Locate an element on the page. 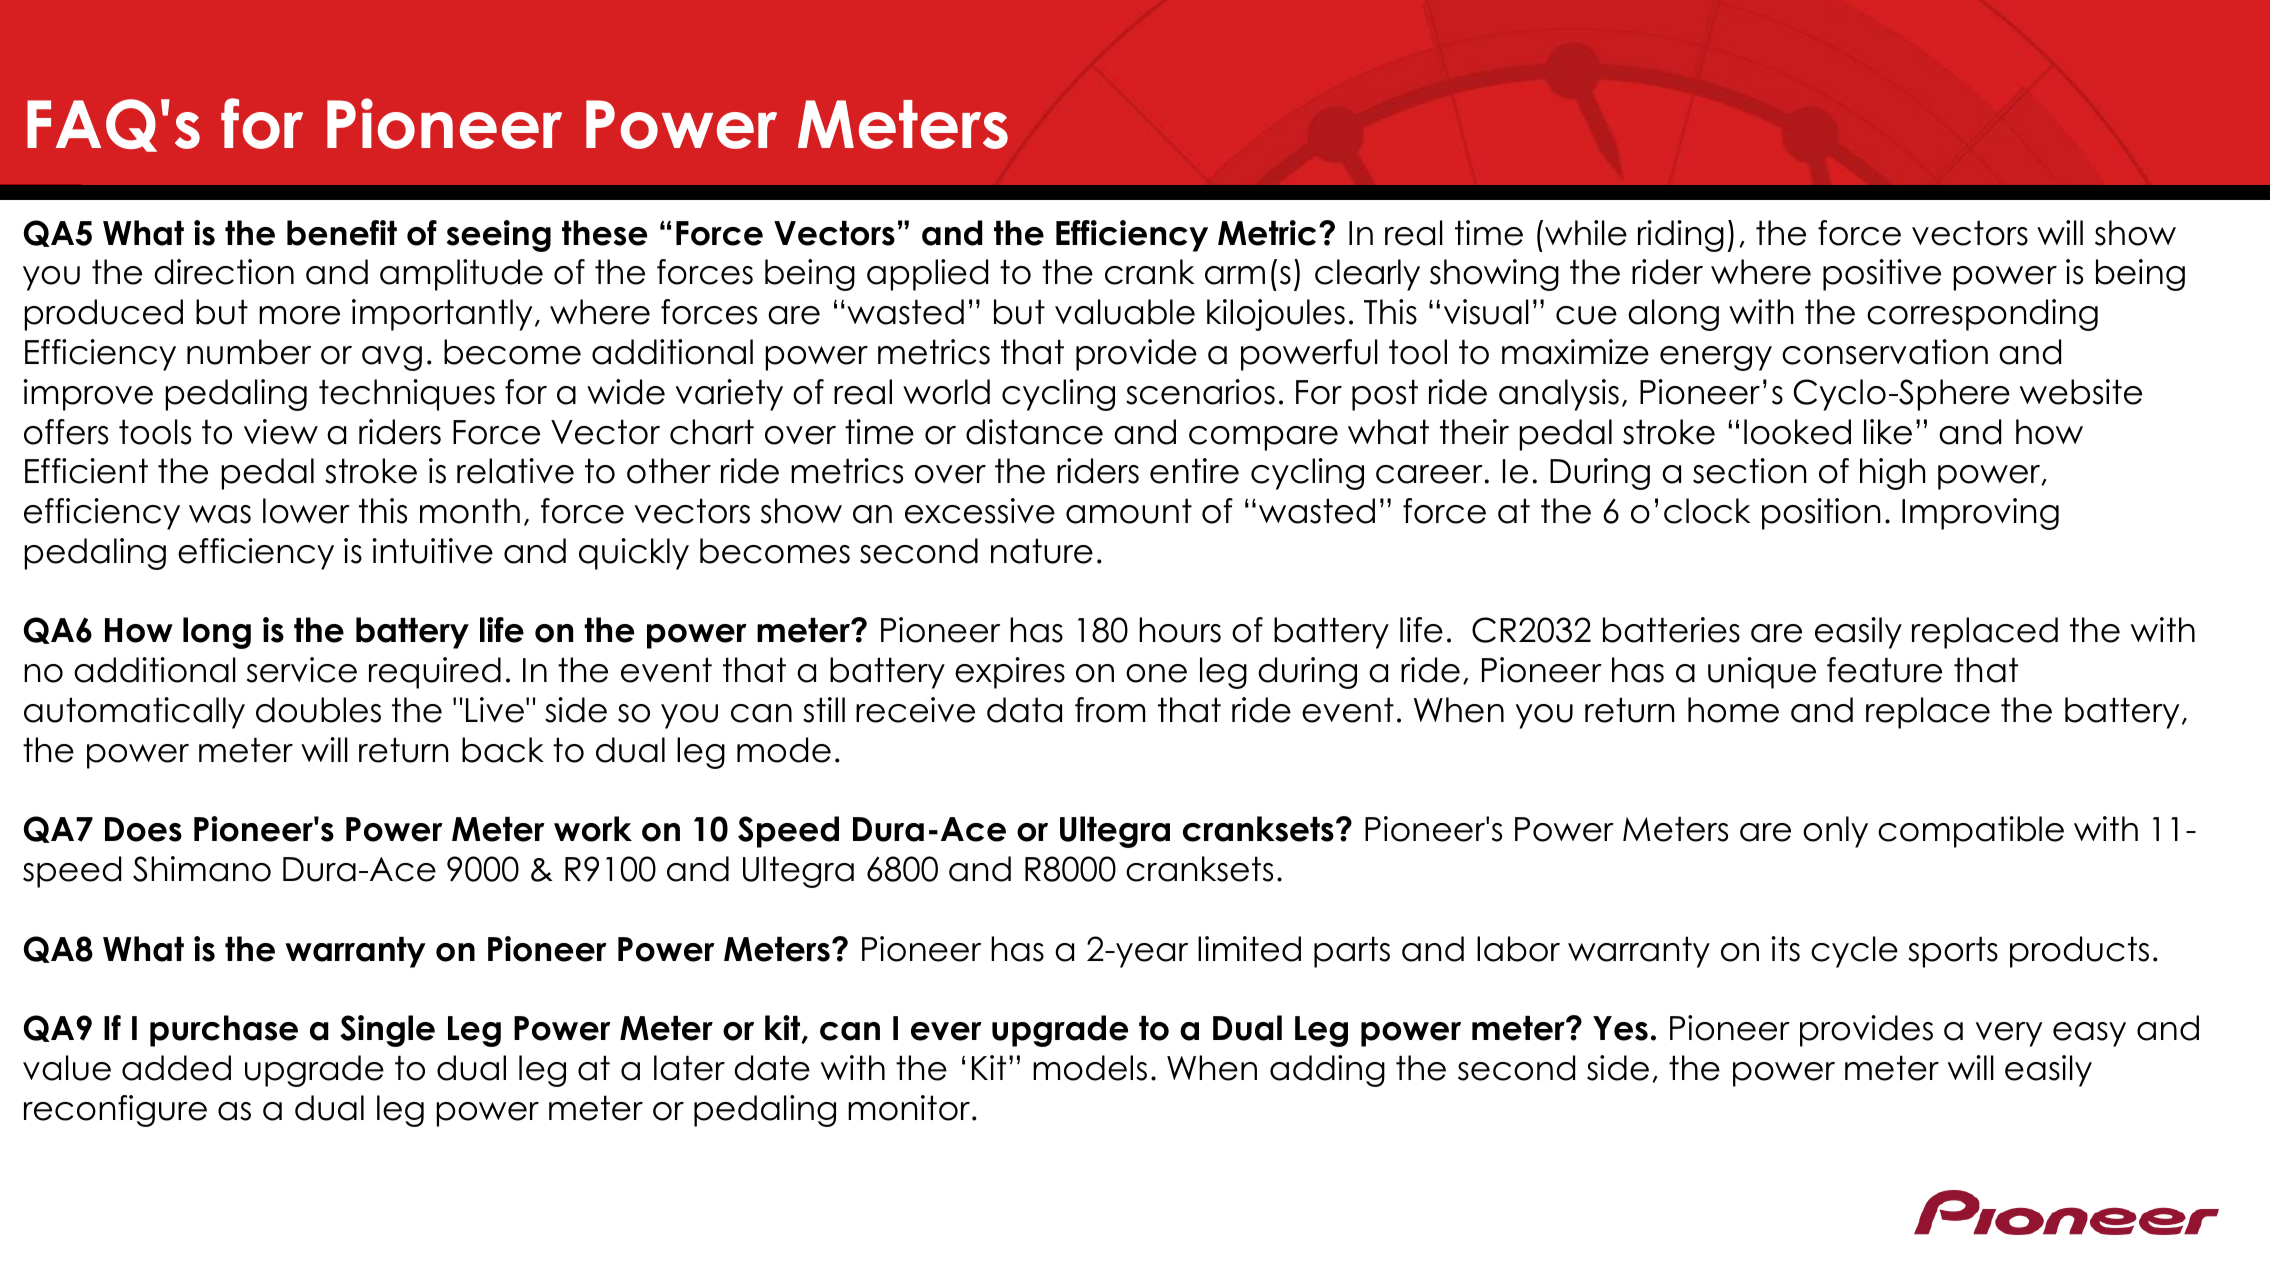 This page has width=2270, height=1278. applied is located at coordinates (927, 275).
